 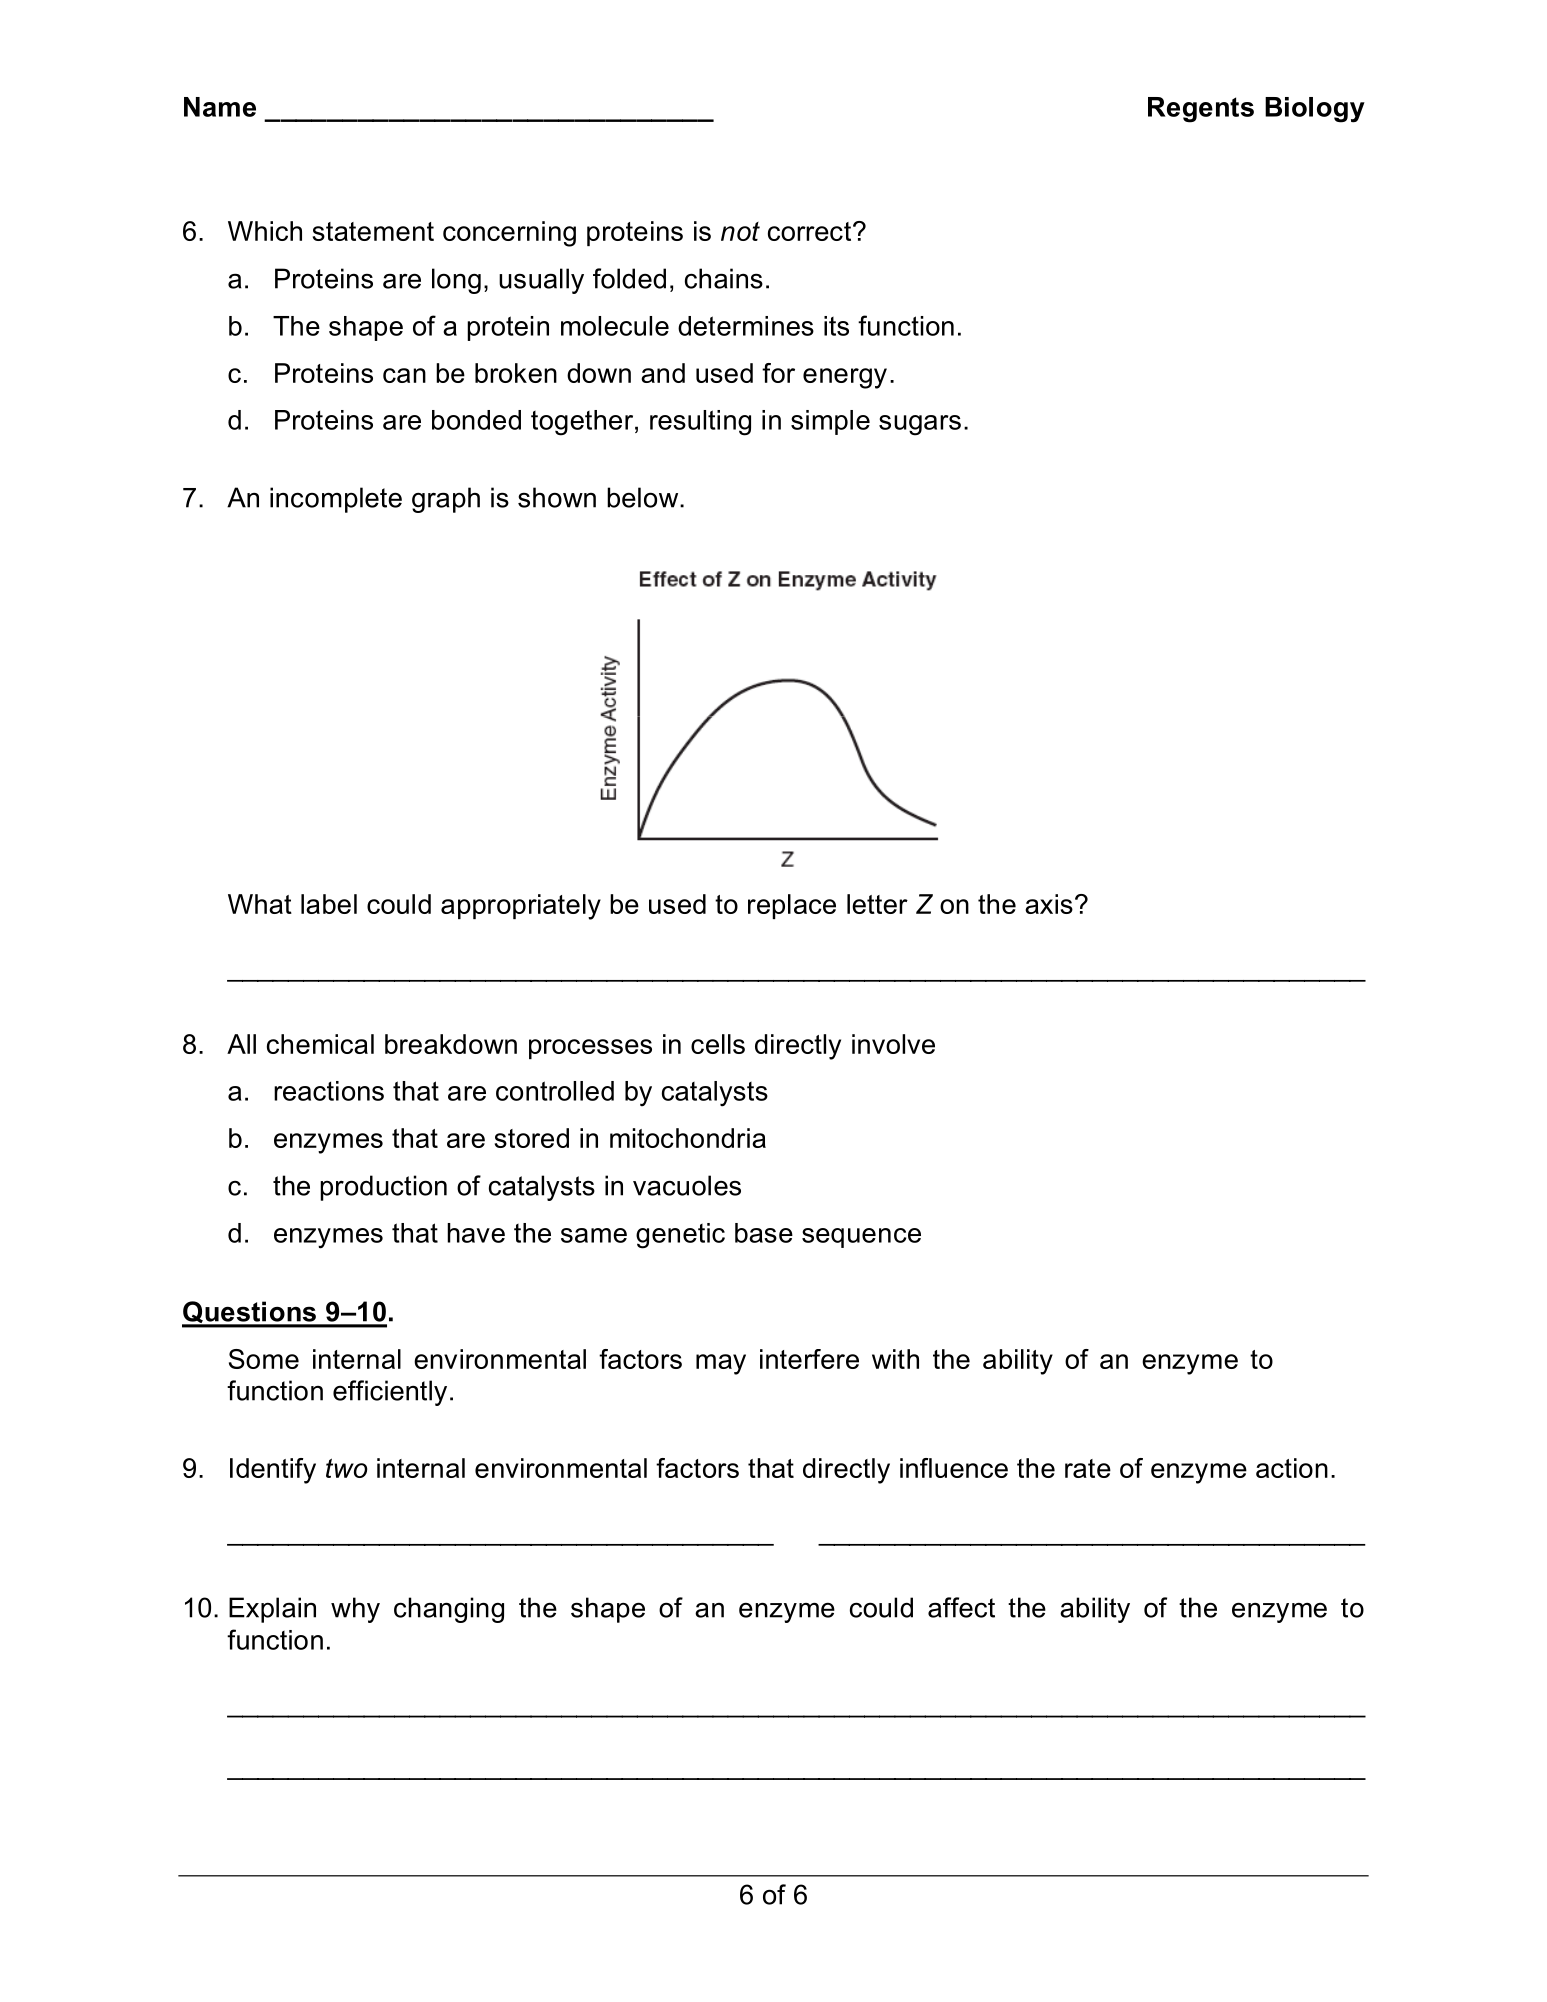 What do you see at coordinates (1088, 1468) in the screenshot?
I see `rate` at bounding box center [1088, 1468].
